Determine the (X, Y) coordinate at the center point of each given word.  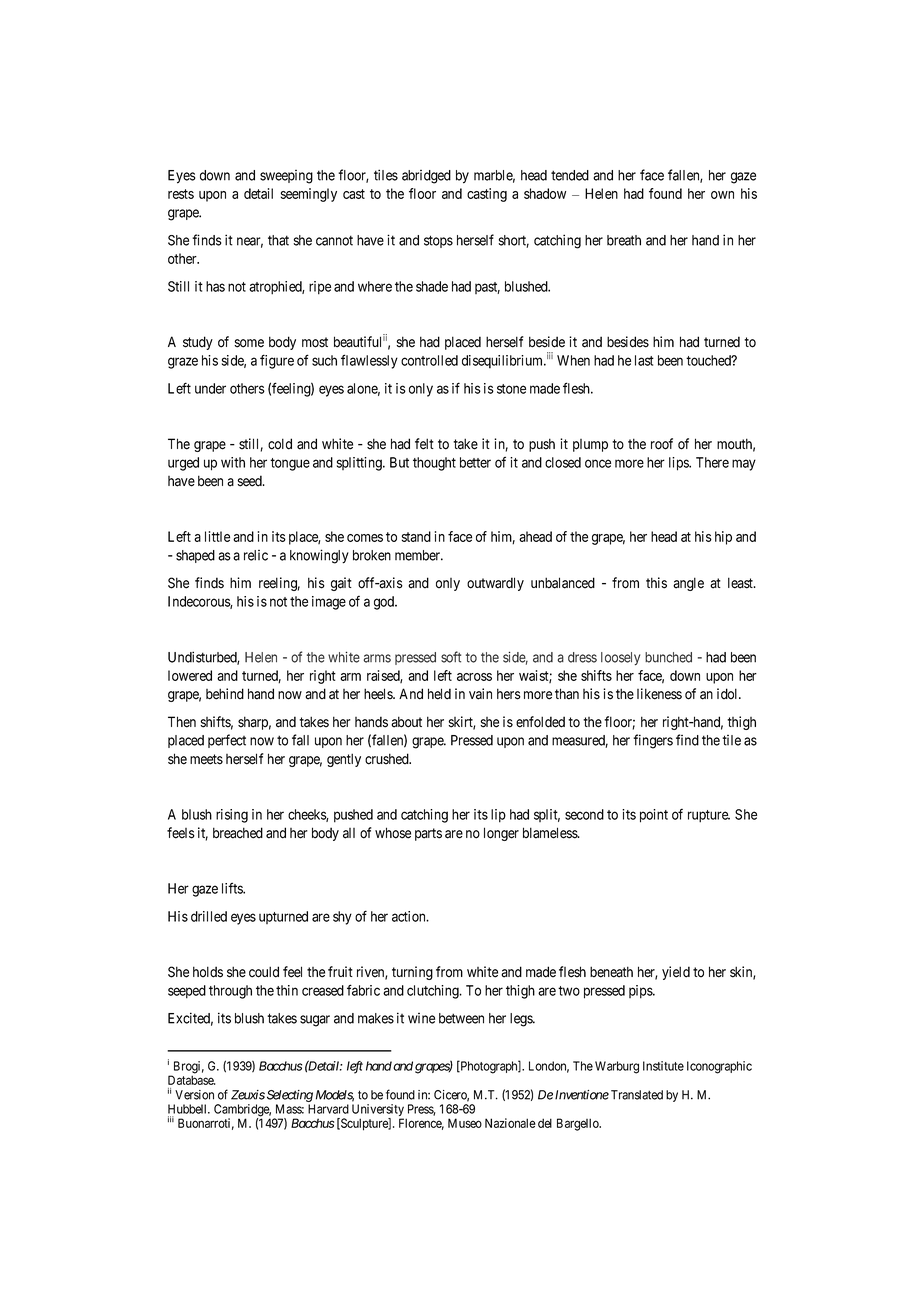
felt (424, 444)
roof (662, 444)
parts (428, 834)
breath (624, 240)
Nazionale (510, 1123)
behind (225, 694)
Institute (663, 1066)
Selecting (290, 1096)
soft (451, 657)
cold (280, 444)
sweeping (286, 177)
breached (238, 833)
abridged (426, 177)
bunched (668, 657)
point (654, 816)
